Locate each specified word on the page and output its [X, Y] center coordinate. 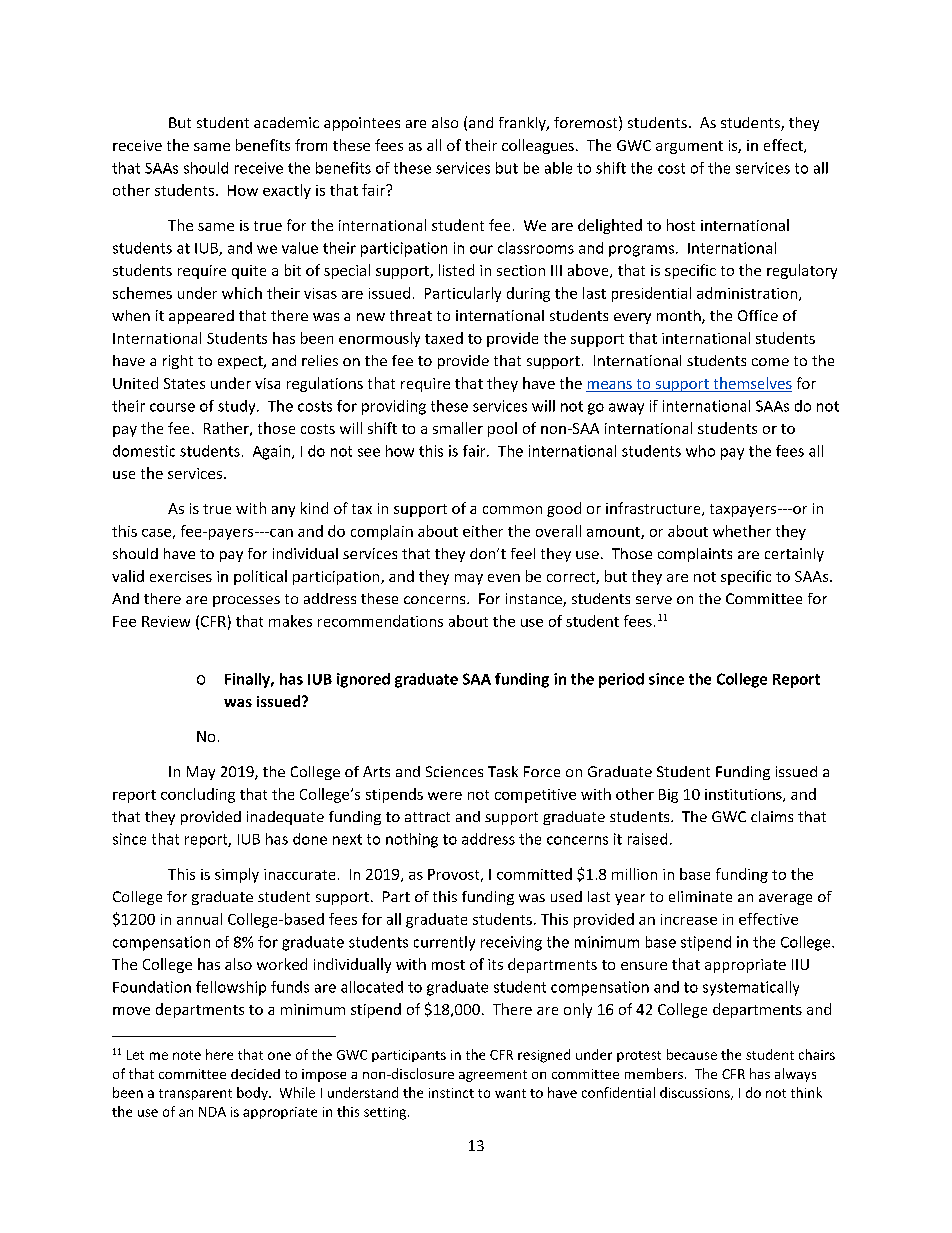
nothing [412, 840]
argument [689, 147]
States [184, 383]
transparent [195, 1094]
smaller [458, 428]
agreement [493, 1076]
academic [286, 122]
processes [246, 601]
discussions [696, 1093]
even [504, 578]
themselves [751, 384]
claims [772, 816]
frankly [523, 124]
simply [237, 875]
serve [654, 600]
